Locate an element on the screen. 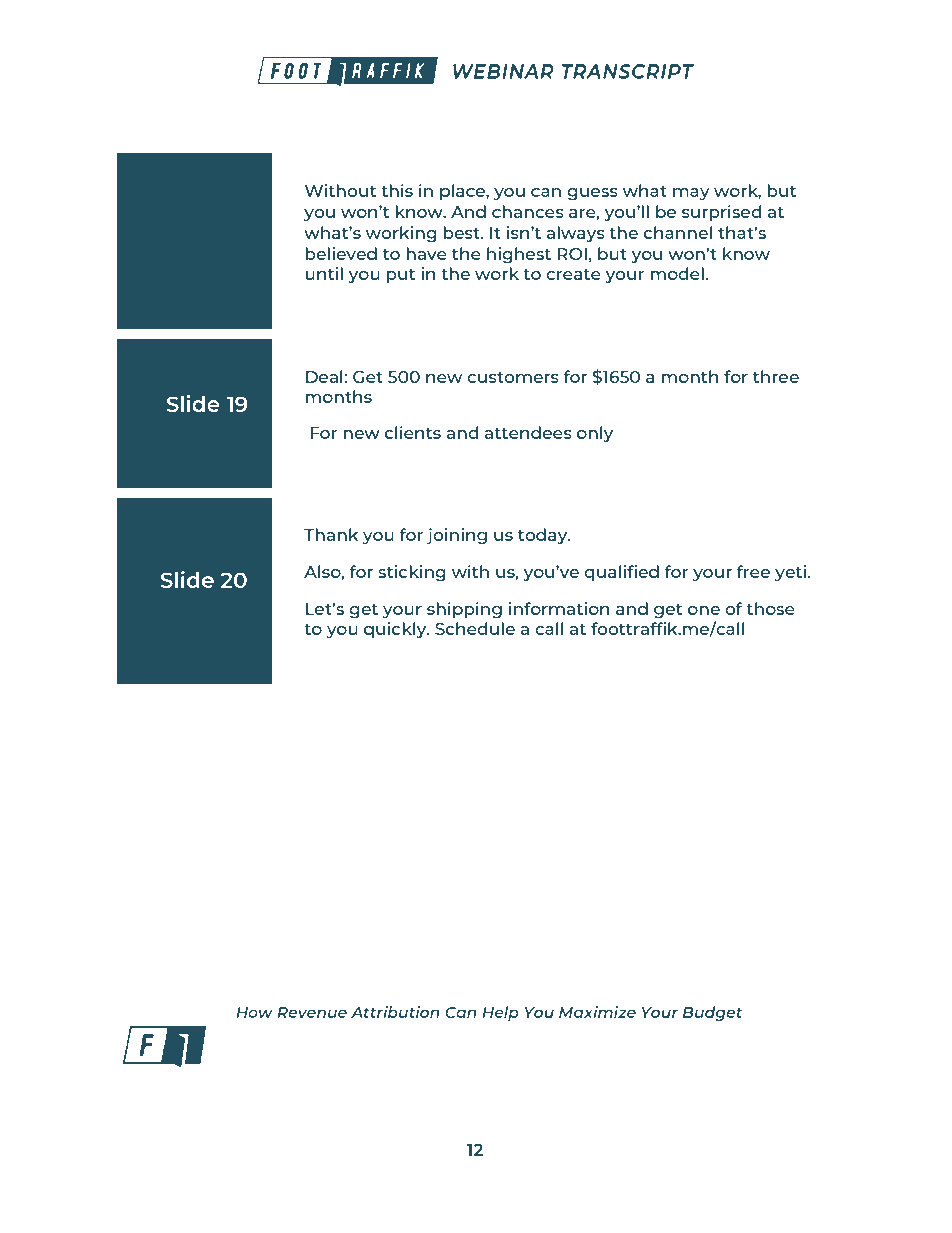  Deal is located at coordinates (324, 376).
